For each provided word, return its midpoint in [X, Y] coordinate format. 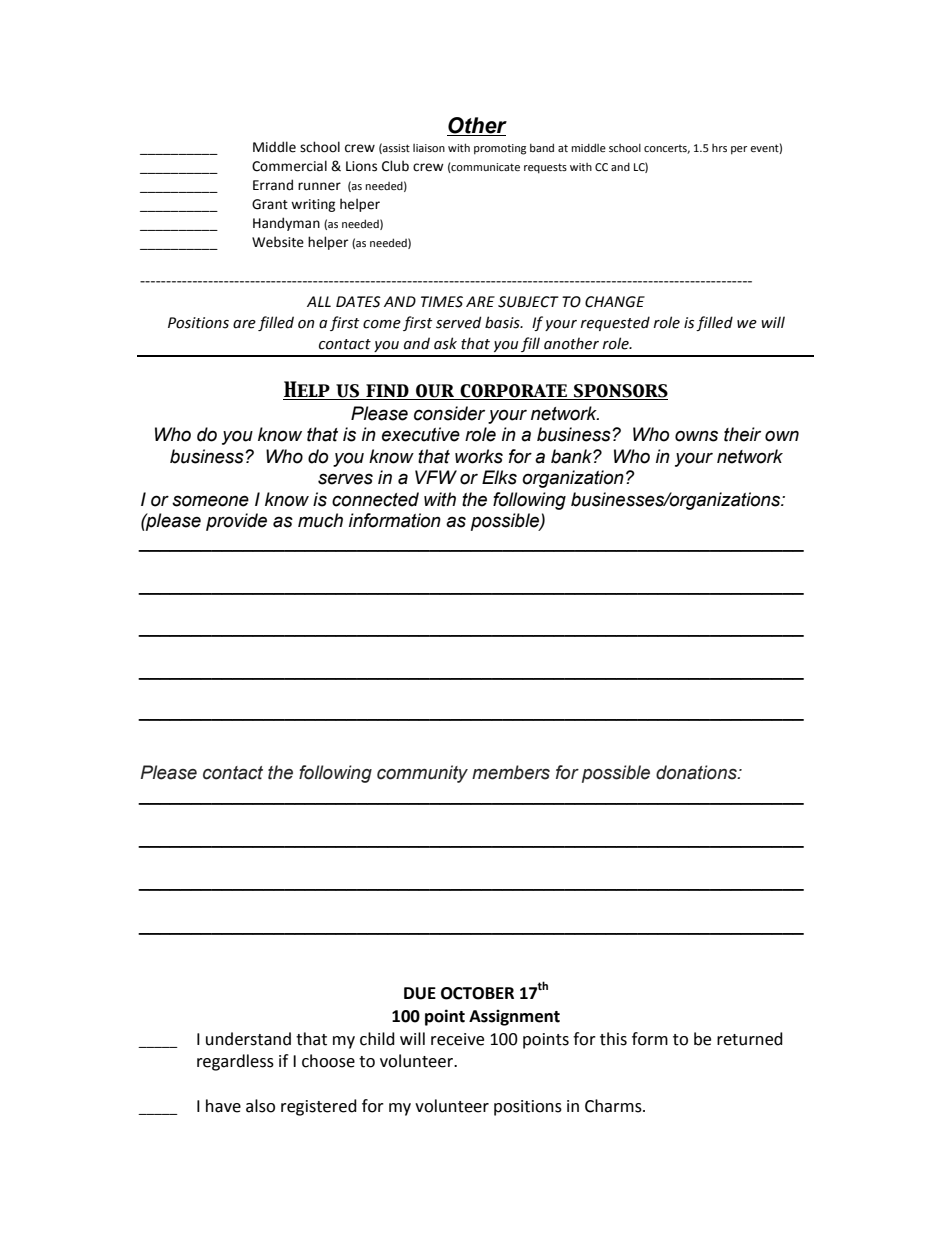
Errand [273, 185]
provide [236, 522]
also [260, 1106]
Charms [614, 1106]
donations [697, 772]
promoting [500, 149]
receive [457, 1039]
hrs [719, 148]
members [511, 772]
